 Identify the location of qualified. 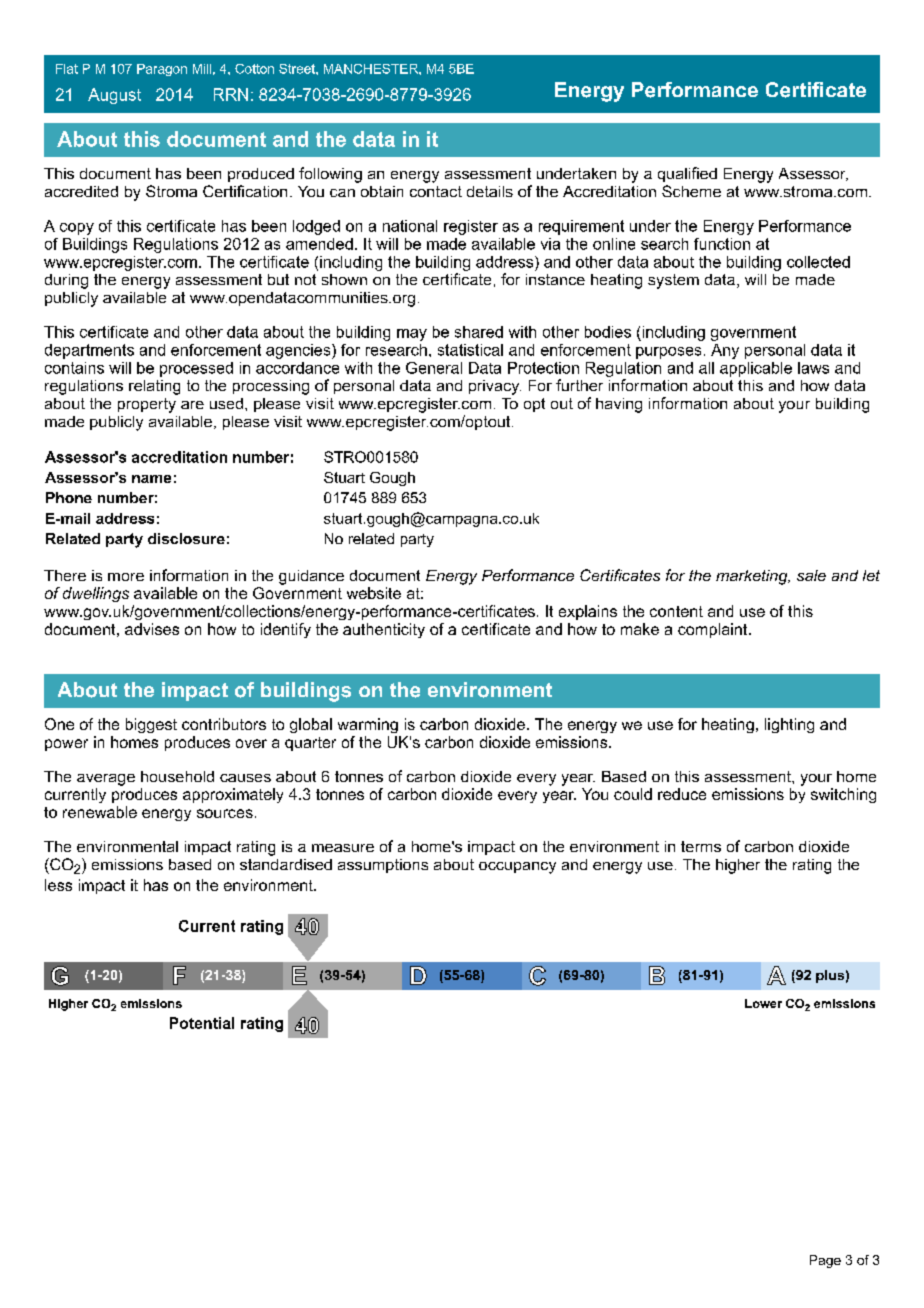
(687, 174).
